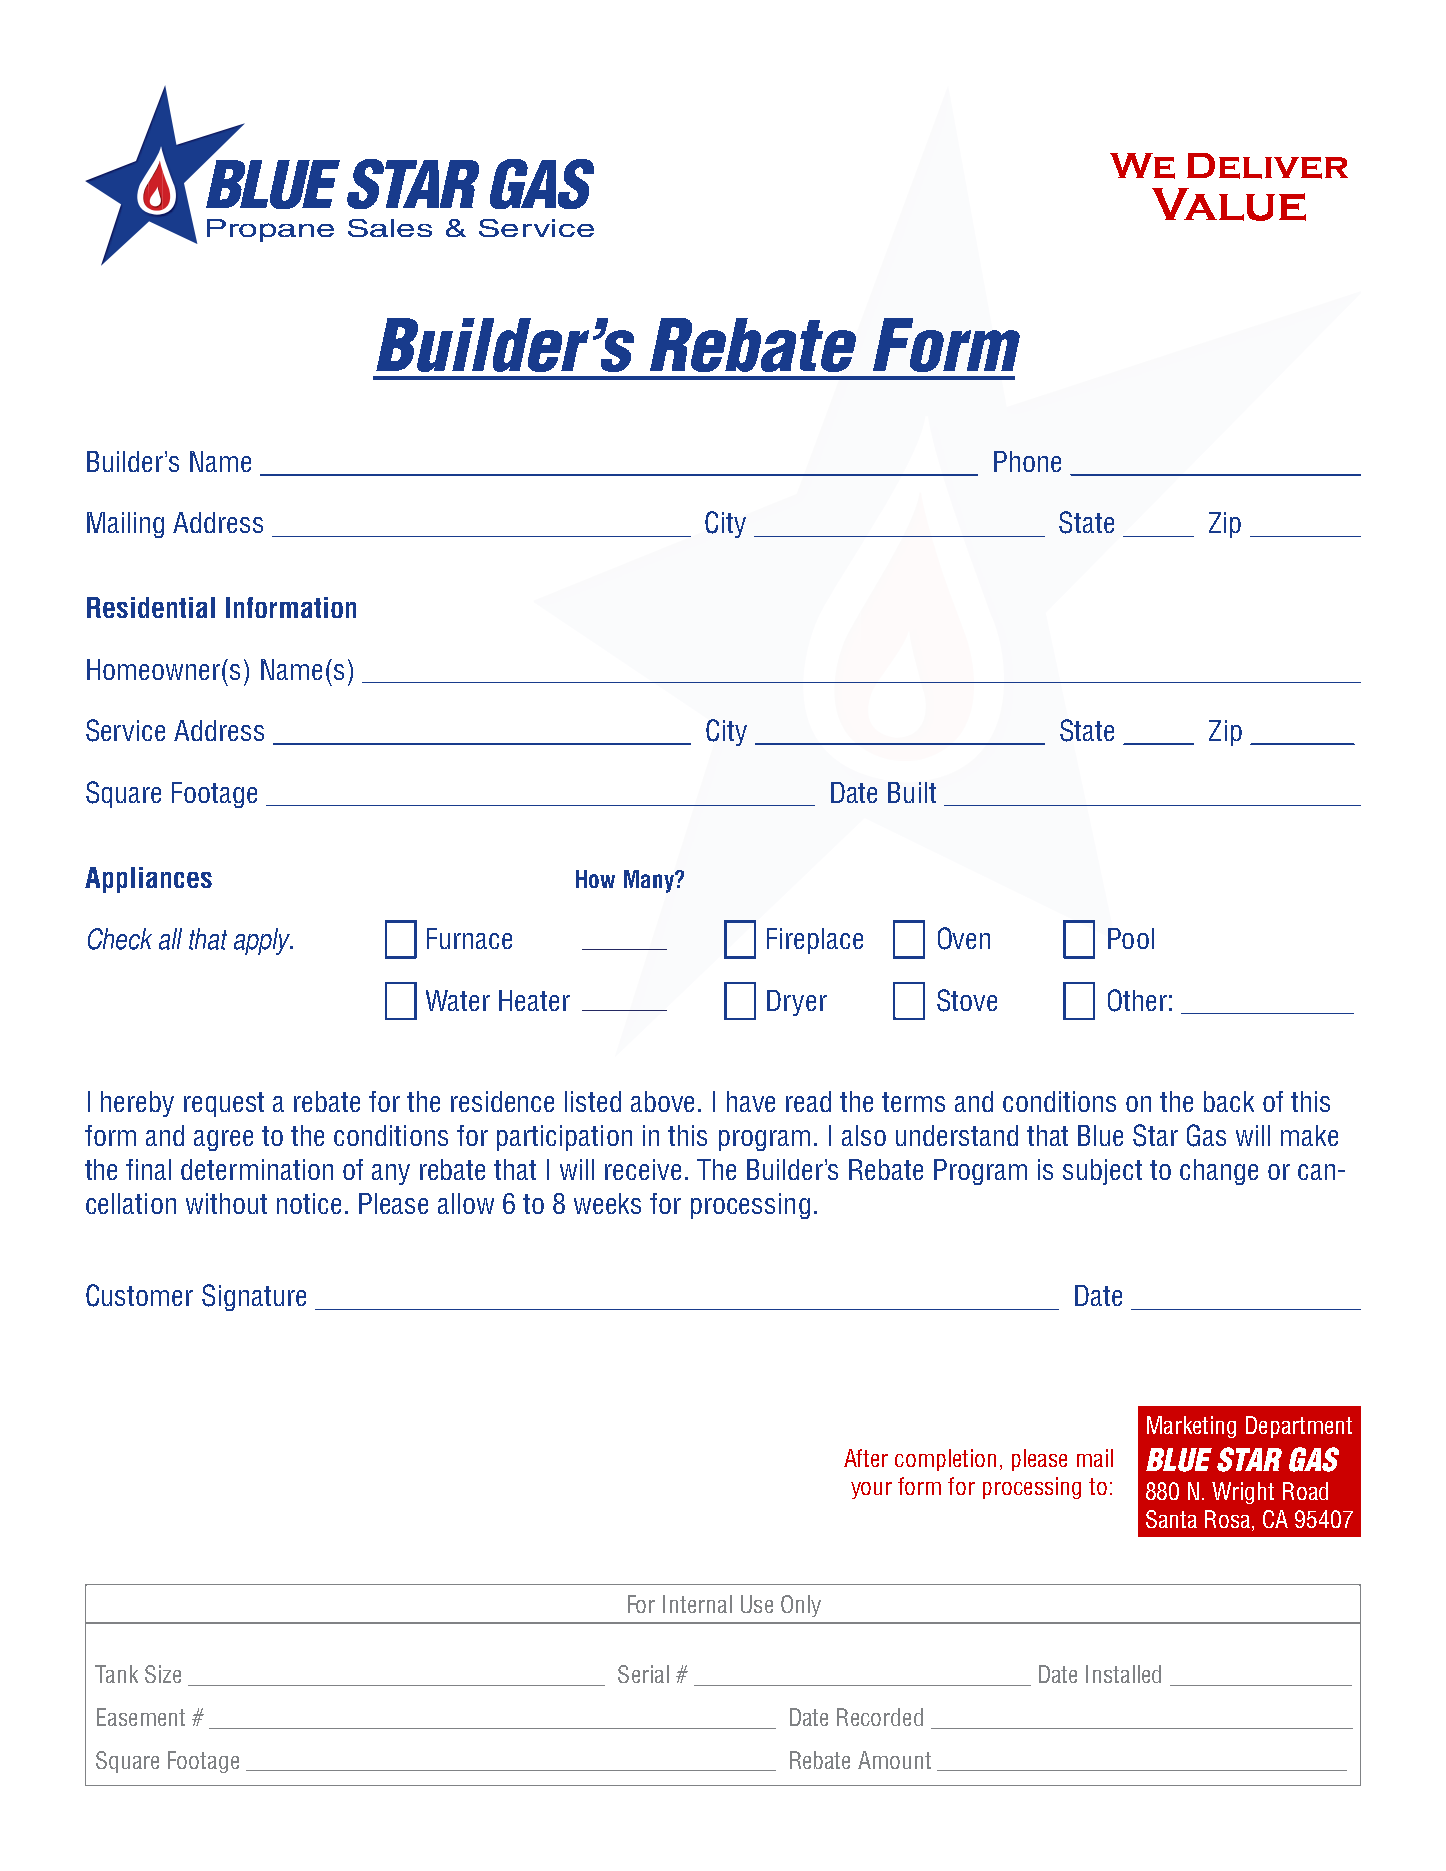 This screenshot has width=1446, height=1871. I want to click on back, so click(1229, 1101).
